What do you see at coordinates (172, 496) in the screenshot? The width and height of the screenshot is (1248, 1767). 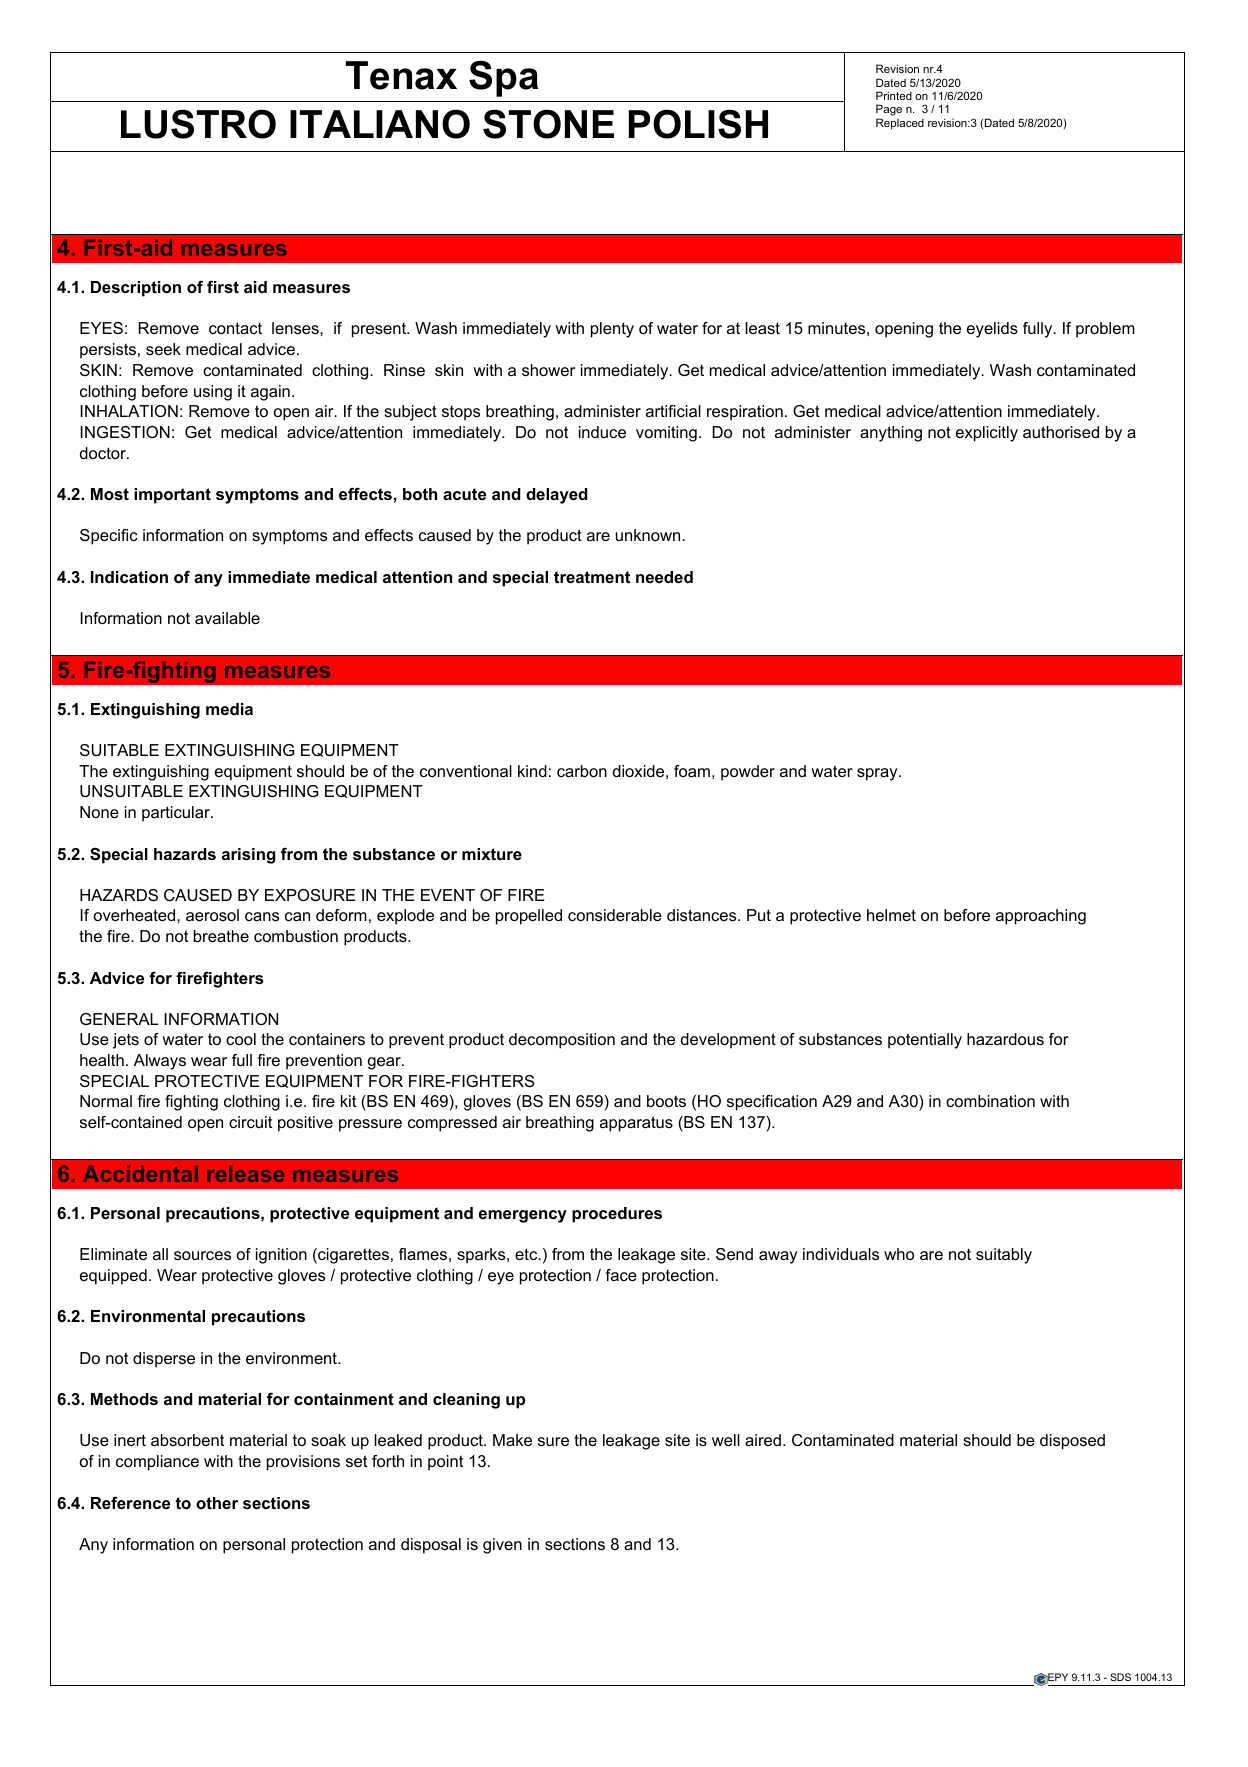 I see `important` at bounding box center [172, 496].
